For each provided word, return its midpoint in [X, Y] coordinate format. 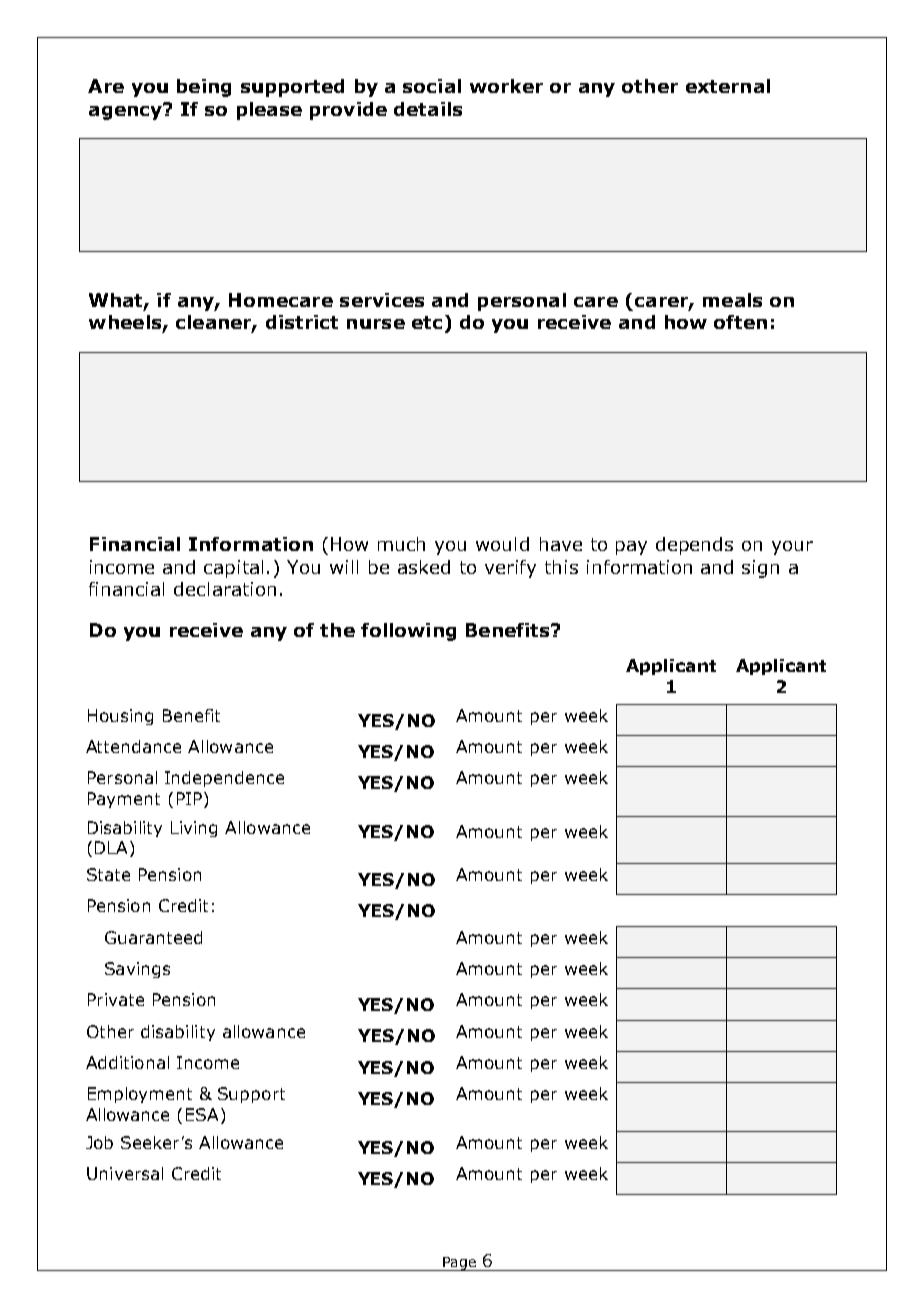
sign [760, 569]
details [428, 109]
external [728, 86]
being [204, 88]
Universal [125, 1173]
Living [194, 829]
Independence [224, 779]
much [401, 544]
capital [233, 569]
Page [460, 1264]
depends [694, 546]
